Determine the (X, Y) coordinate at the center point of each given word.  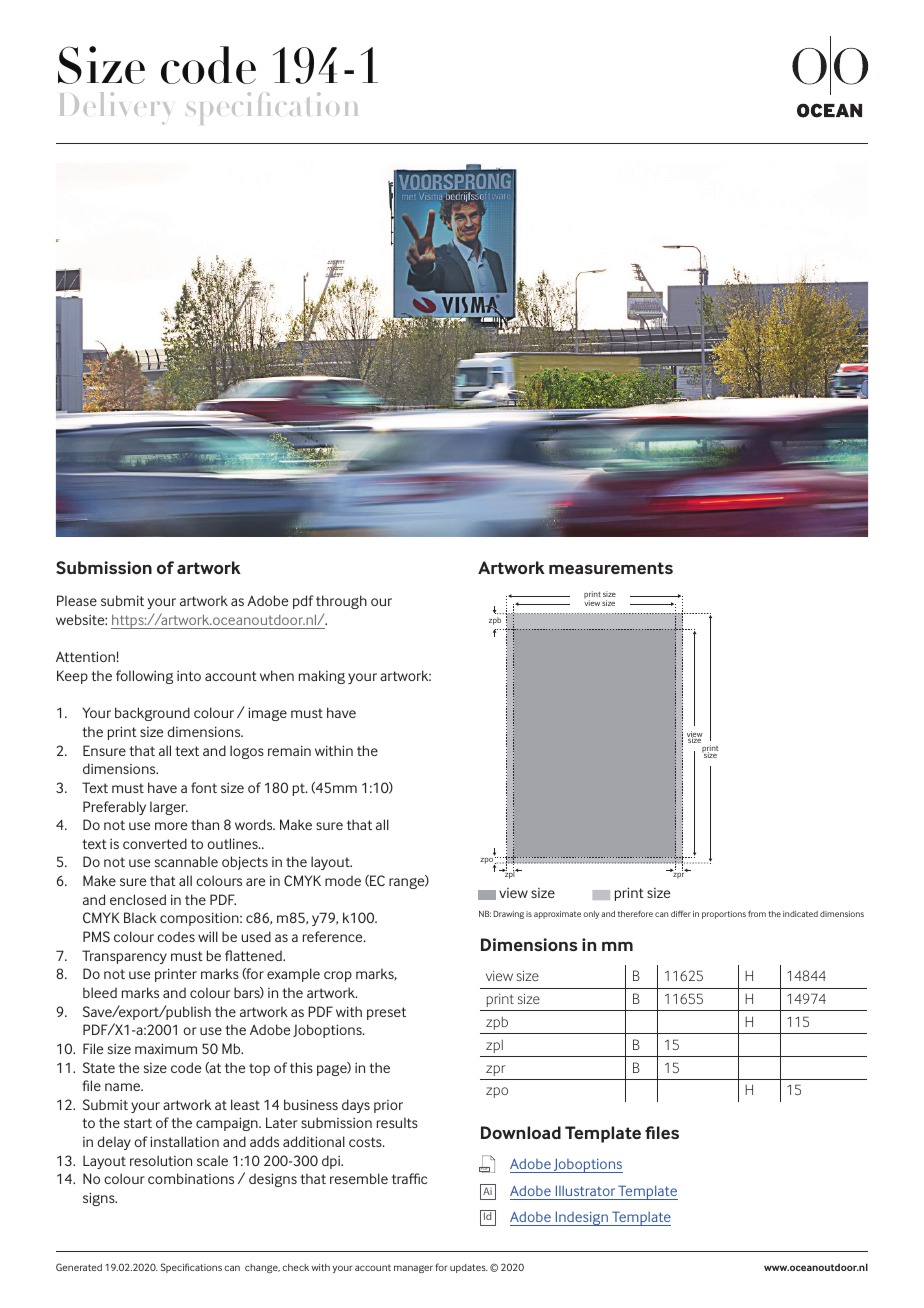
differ (681, 913)
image (267, 714)
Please (77, 600)
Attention (85, 656)
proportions (724, 915)
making (322, 677)
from (757, 913)
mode (343, 880)
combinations (191, 1178)
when (277, 675)
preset (386, 1013)
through (341, 602)
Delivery (115, 108)
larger (169, 808)
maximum (166, 1048)
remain (289, 750)
